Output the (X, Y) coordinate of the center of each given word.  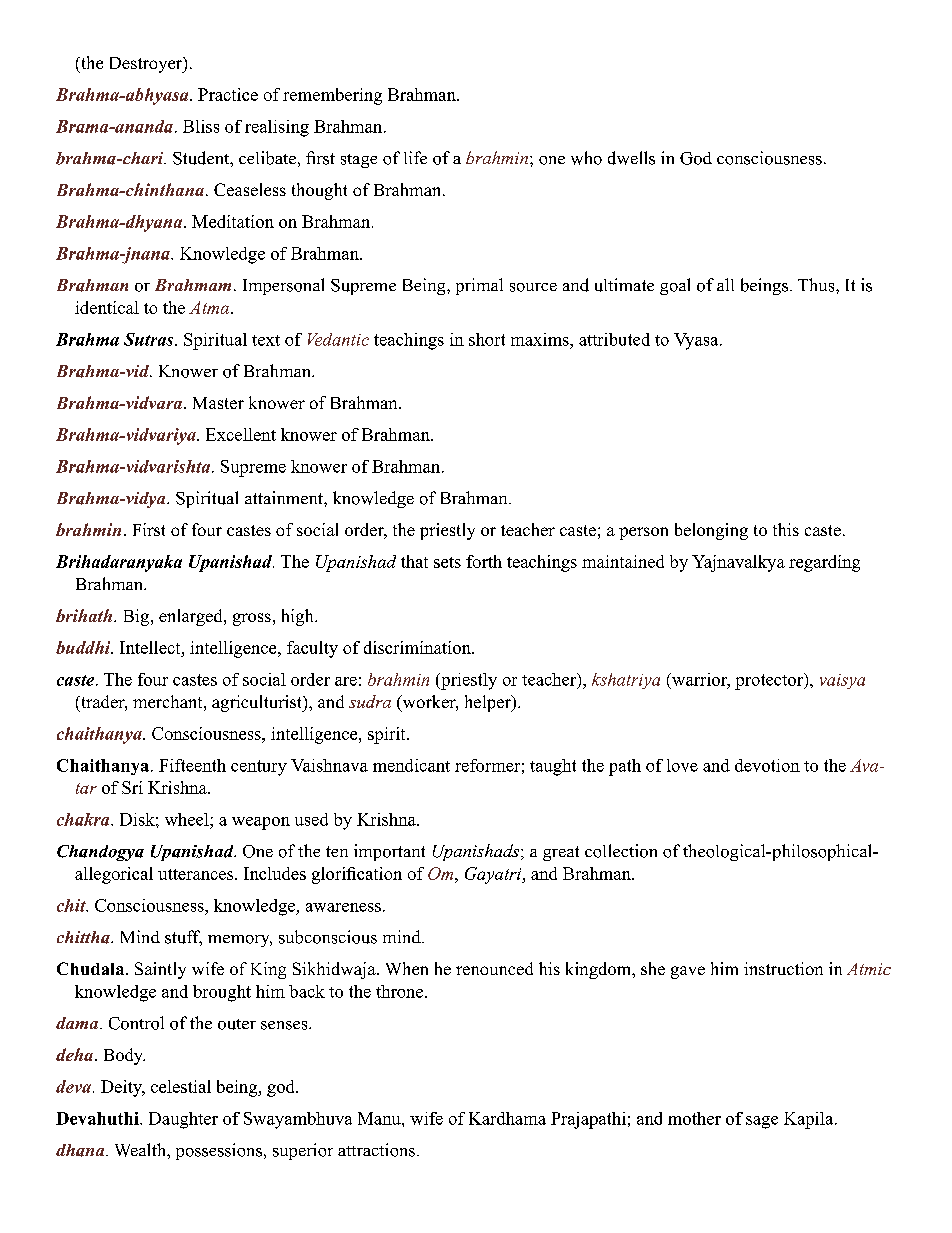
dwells (631, 158)
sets (447, 562)
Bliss (201, 126)
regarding (824, 563)
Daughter (183, 1120)
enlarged (192, 617)
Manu (380, 1118)
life (415, 157)
